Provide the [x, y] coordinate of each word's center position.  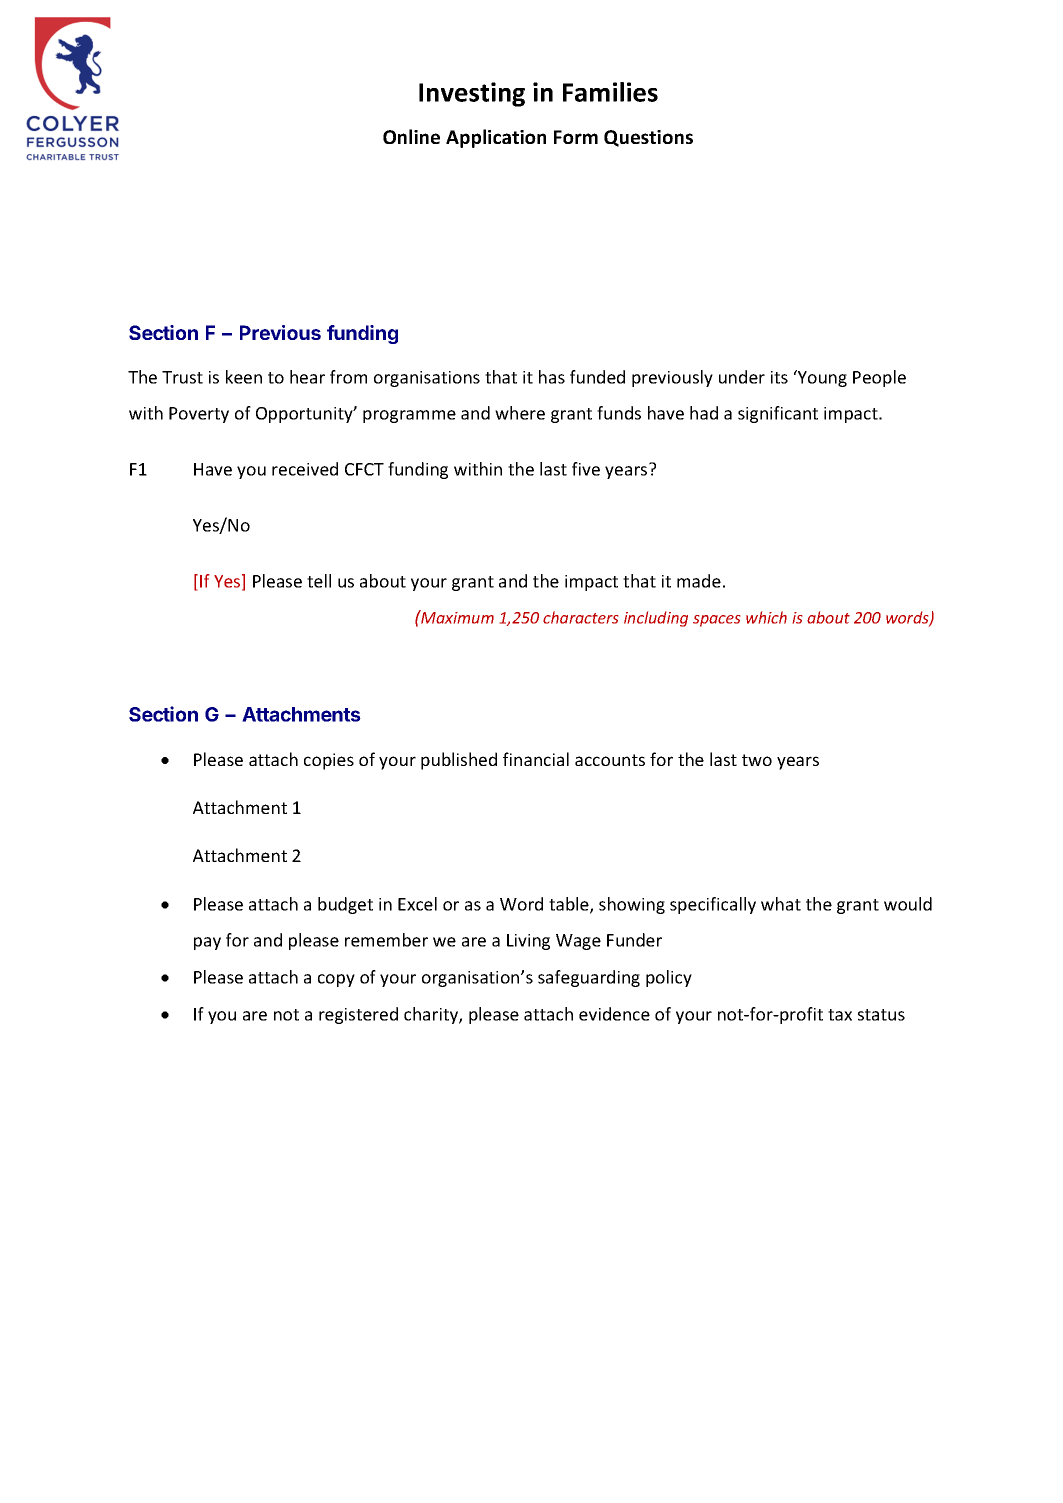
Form [576, 137]
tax [840, 1015]
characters [580, 617]
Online [411, 136]
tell [319, 581]
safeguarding [589, 978]
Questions [648, 138]
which [766, 617]
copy [336, 980]
